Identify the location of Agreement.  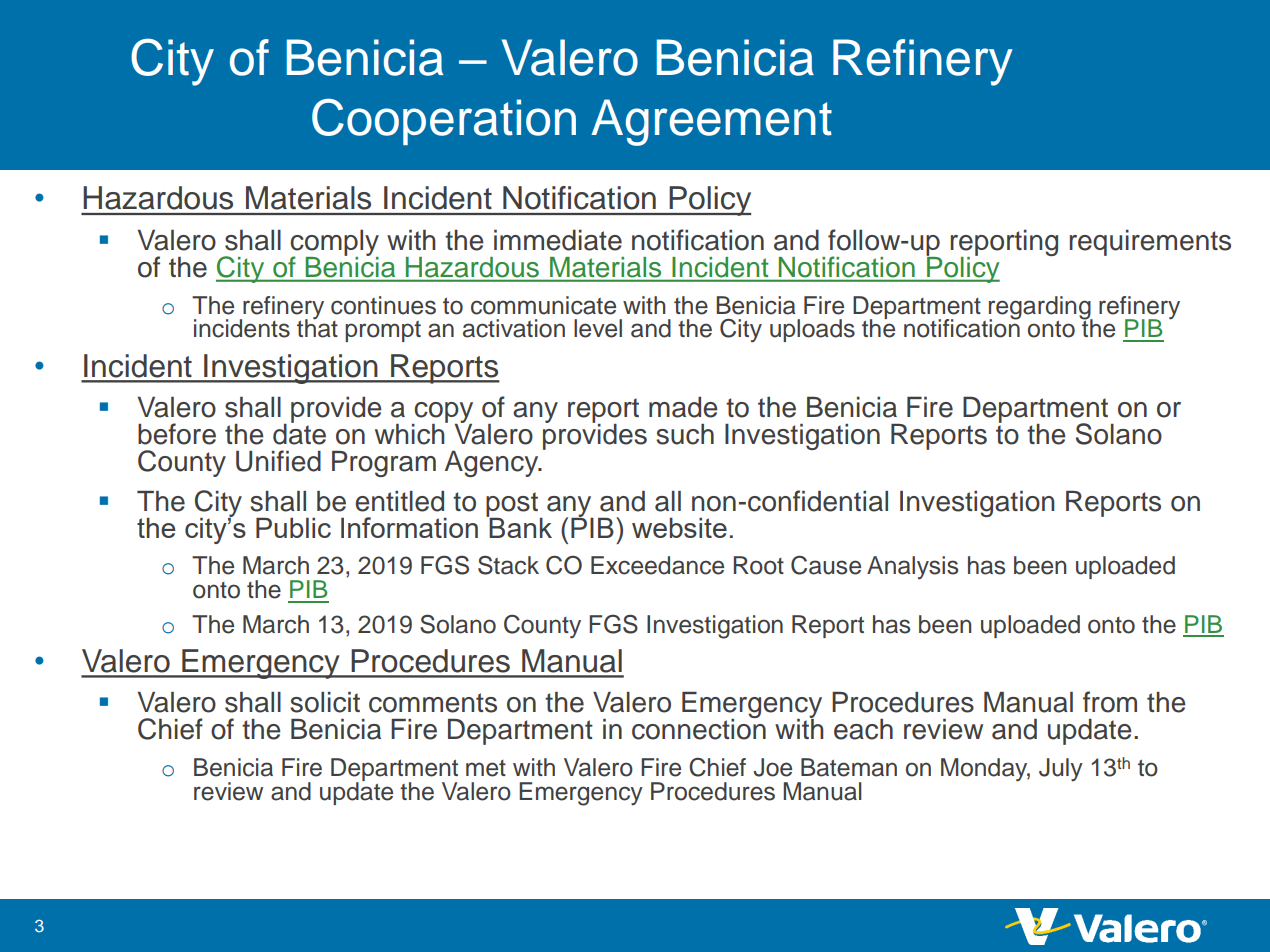
(711, 122).
